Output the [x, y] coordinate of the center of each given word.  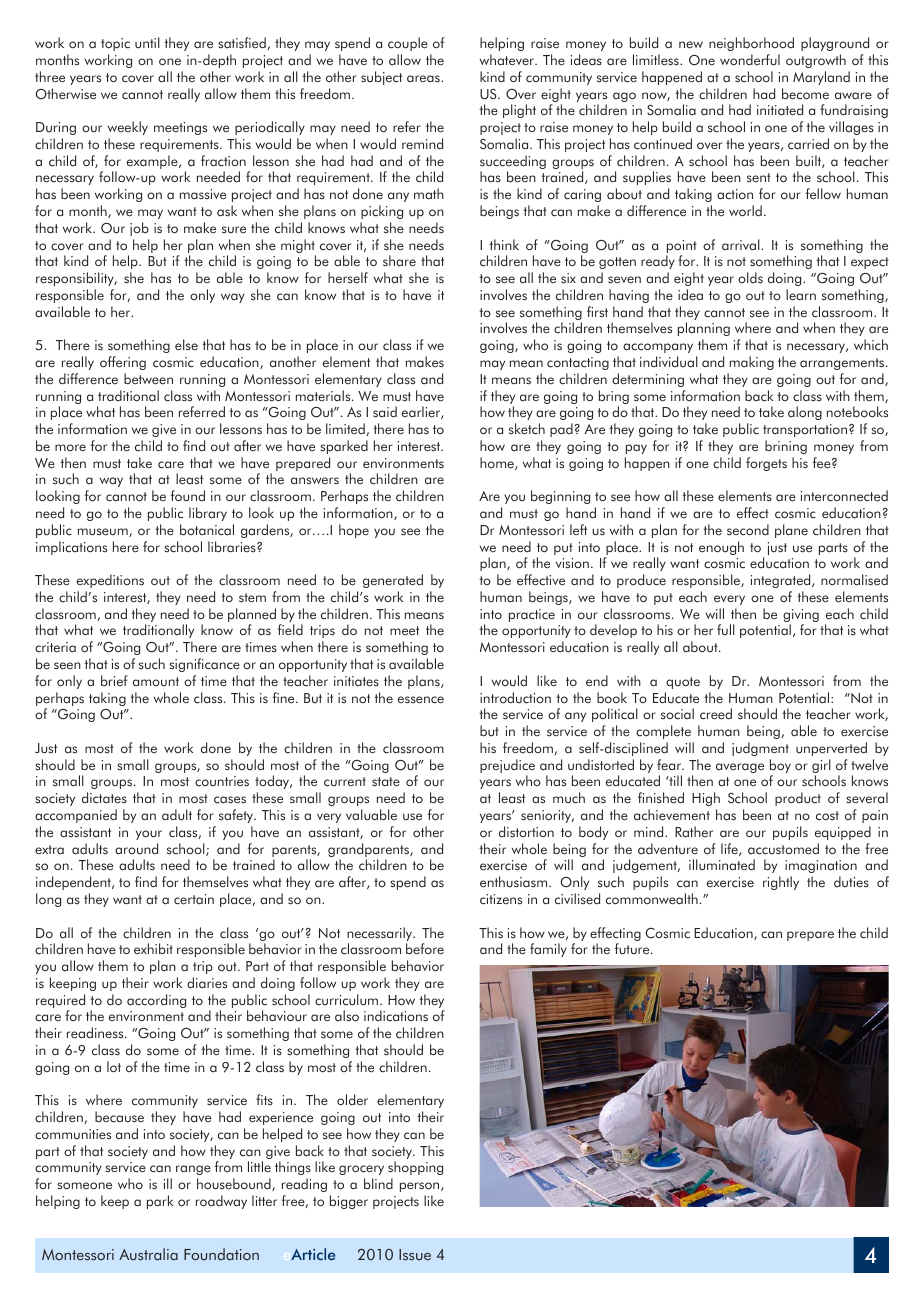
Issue [415, 1255]
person [421, 1187]
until [147, 43]
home [498, 463]
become [805, 94]
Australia [148, 1254]
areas [424, 79]
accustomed [783, 849]
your [149, 835]
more [70, 447]
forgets [766, 464]
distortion [526, 832]
